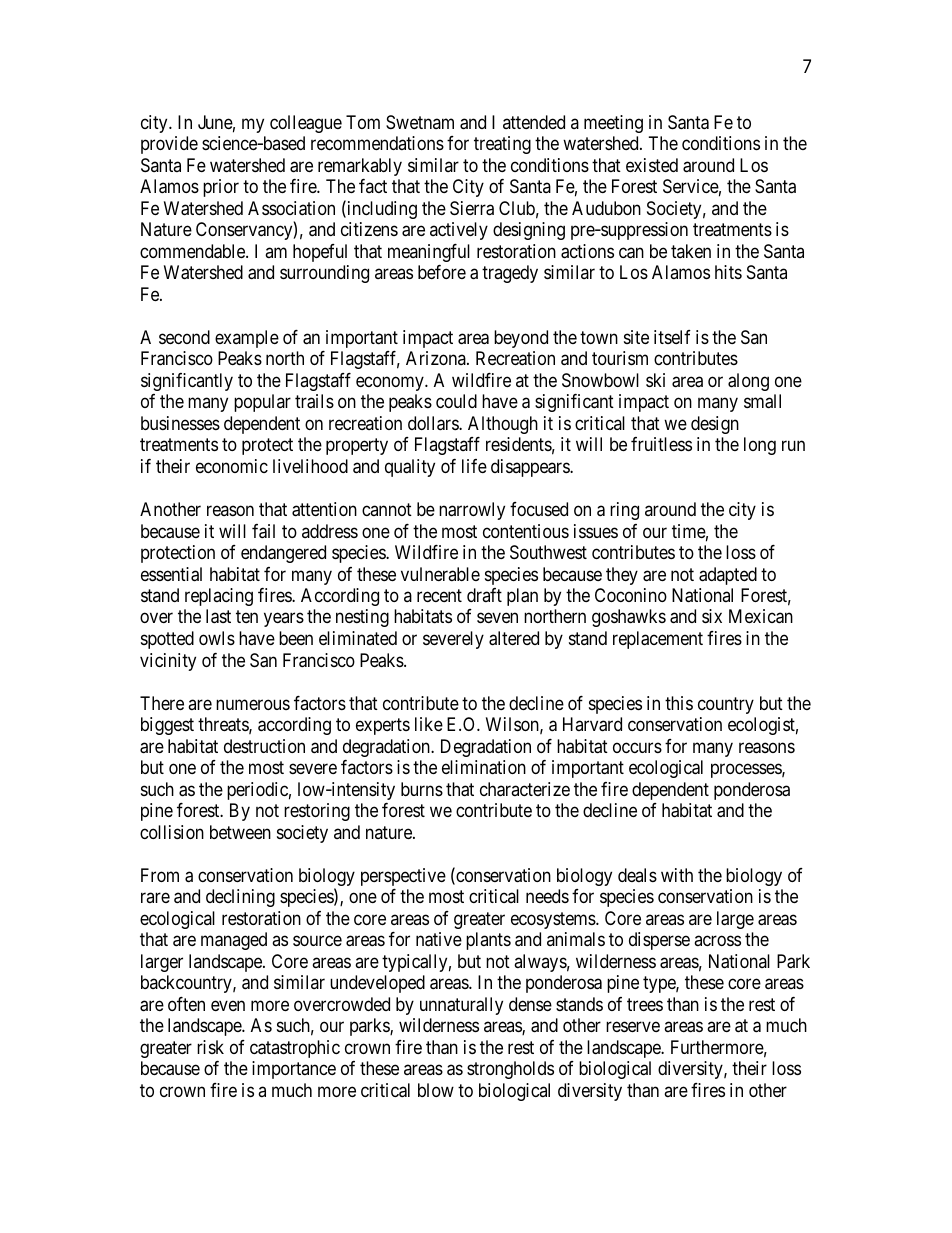 Image resolution: width=952 pixels, height=1233 pixels. What do you see at coordinates (221, 188) in the screenshot?
I see `prior` at bounding box center [221, 188].
